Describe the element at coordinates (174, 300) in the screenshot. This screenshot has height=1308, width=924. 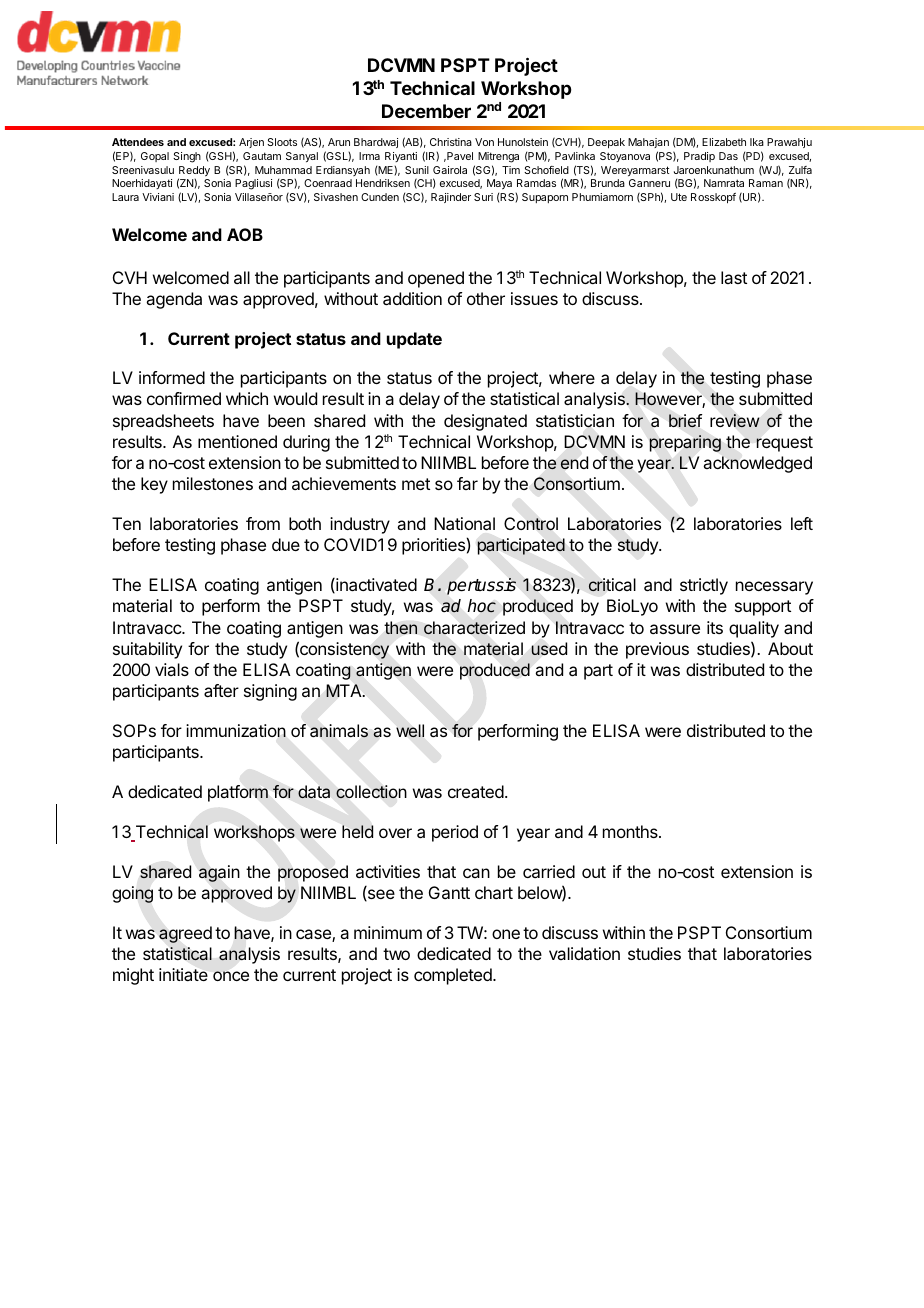
I see `agenda` at that location.
